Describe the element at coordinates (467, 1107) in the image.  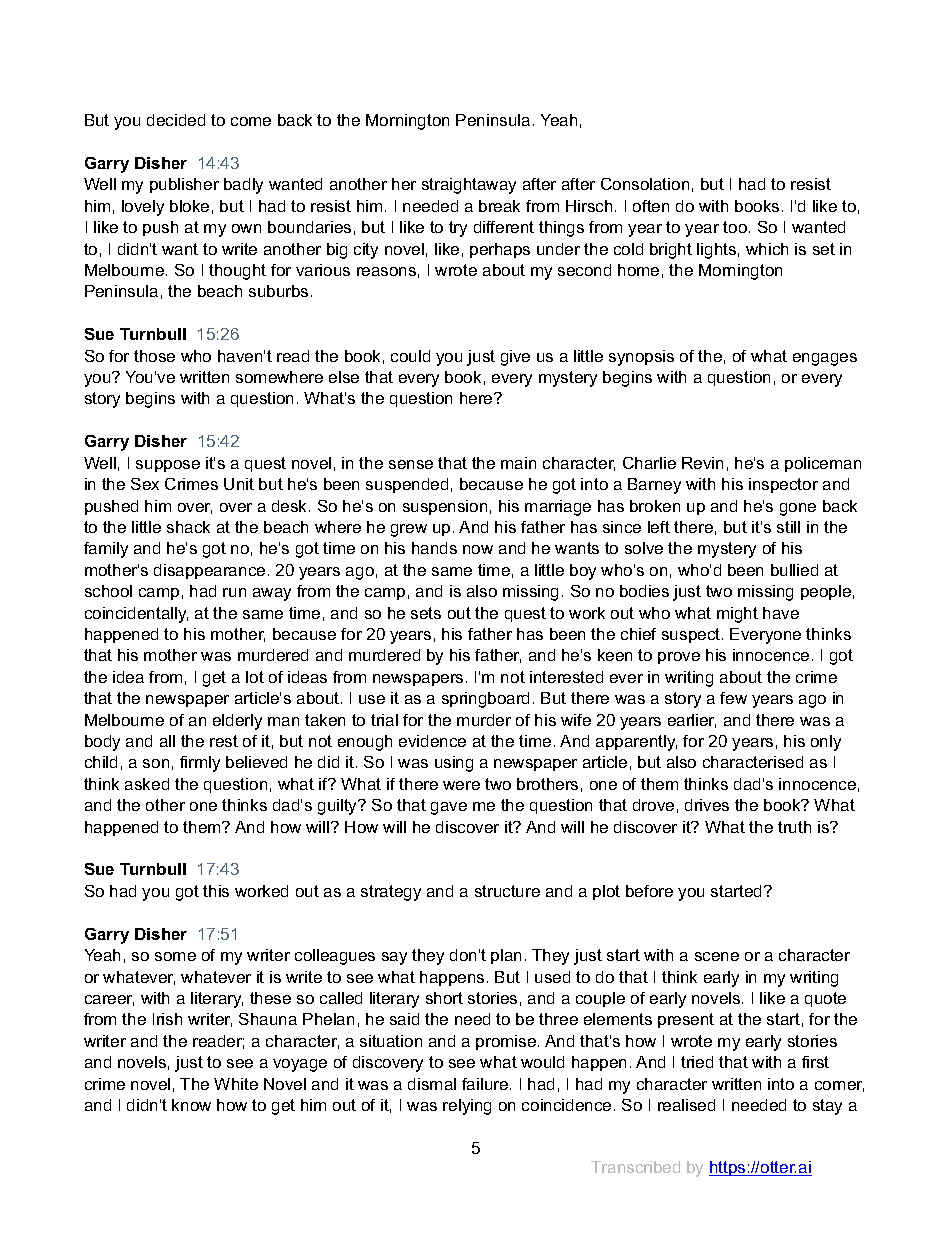
I see `relying` at that location.
